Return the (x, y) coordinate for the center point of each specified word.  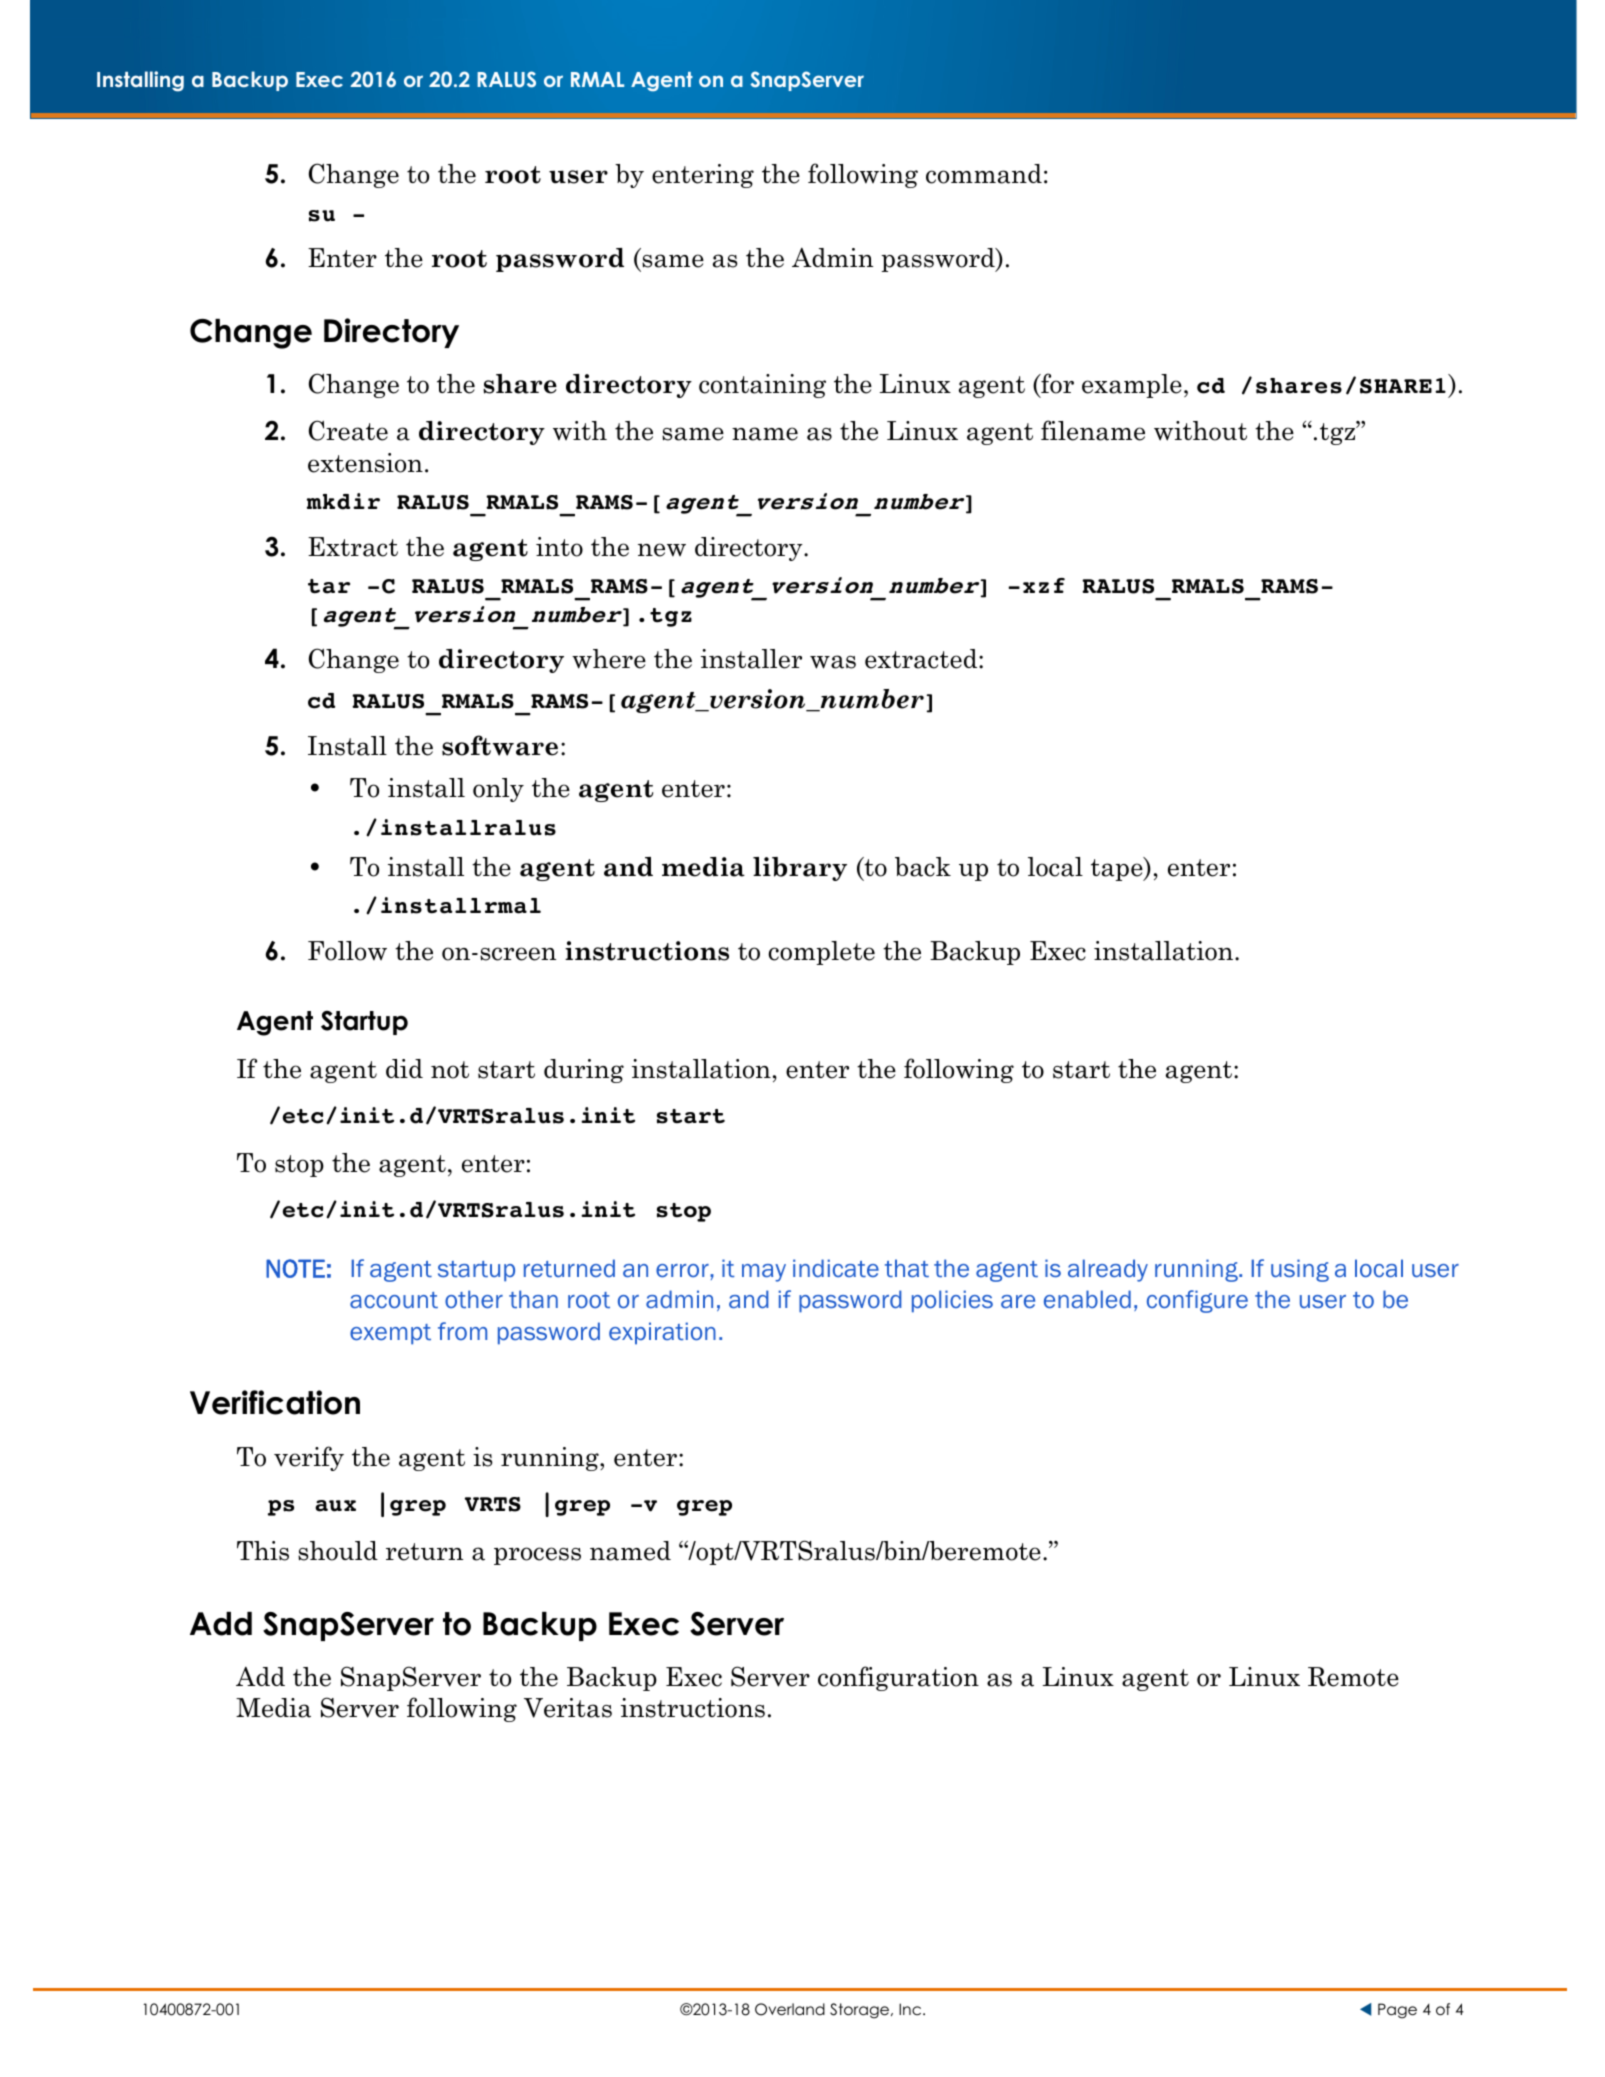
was (833, 662)
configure (1197, 1301)
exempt (390, 1334)
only (498, 790)
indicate (836, 1268)
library (800, 869)
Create (348, 430)
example (1132, 386)
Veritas (568, 1708)
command (984, 174)
